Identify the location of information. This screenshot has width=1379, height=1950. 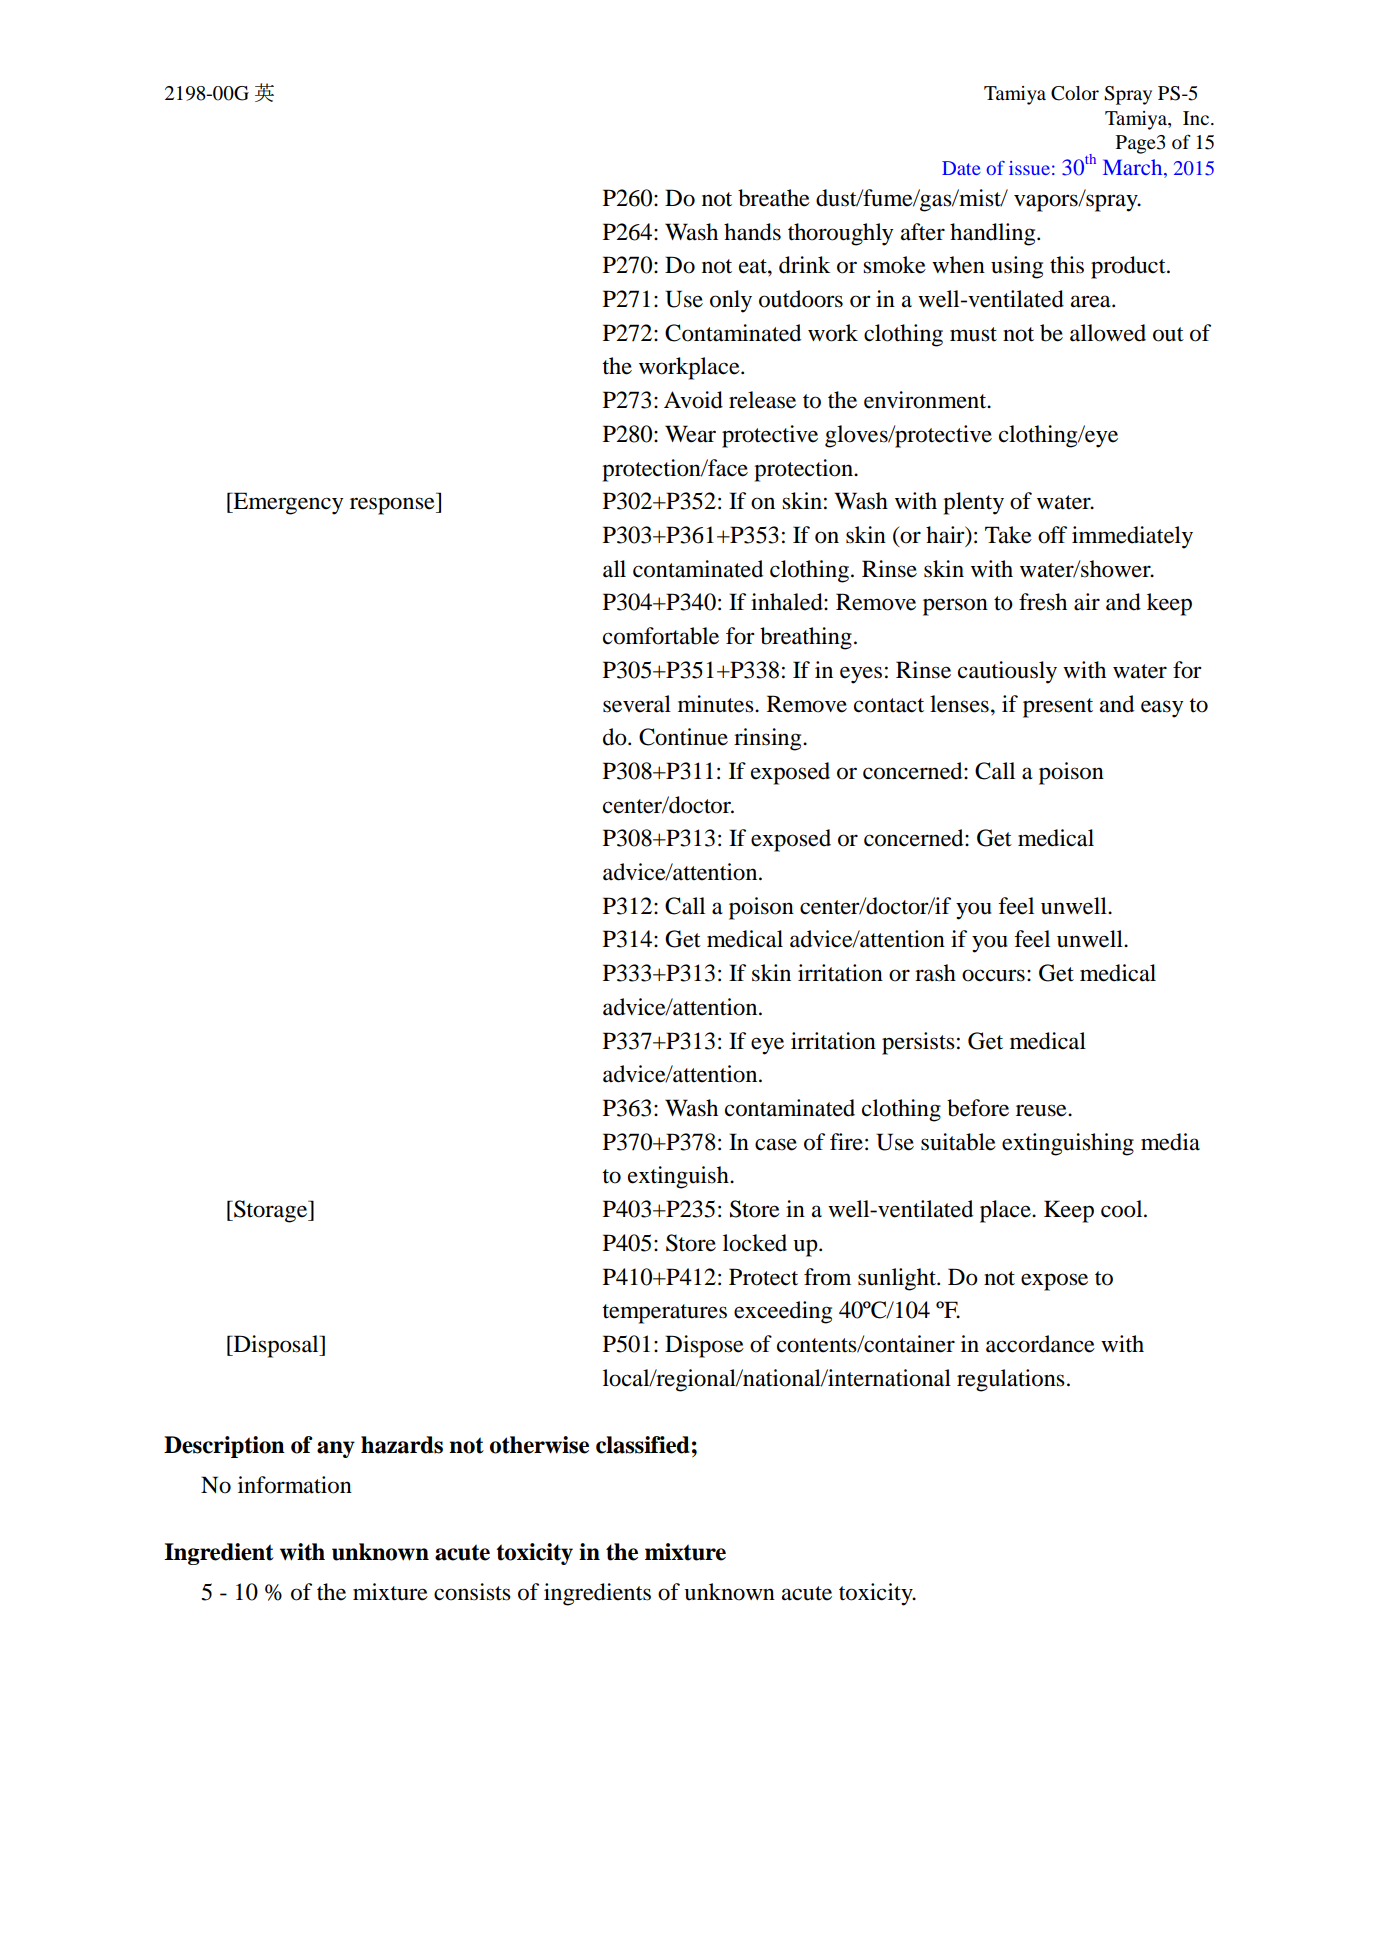
(295, 1485).
